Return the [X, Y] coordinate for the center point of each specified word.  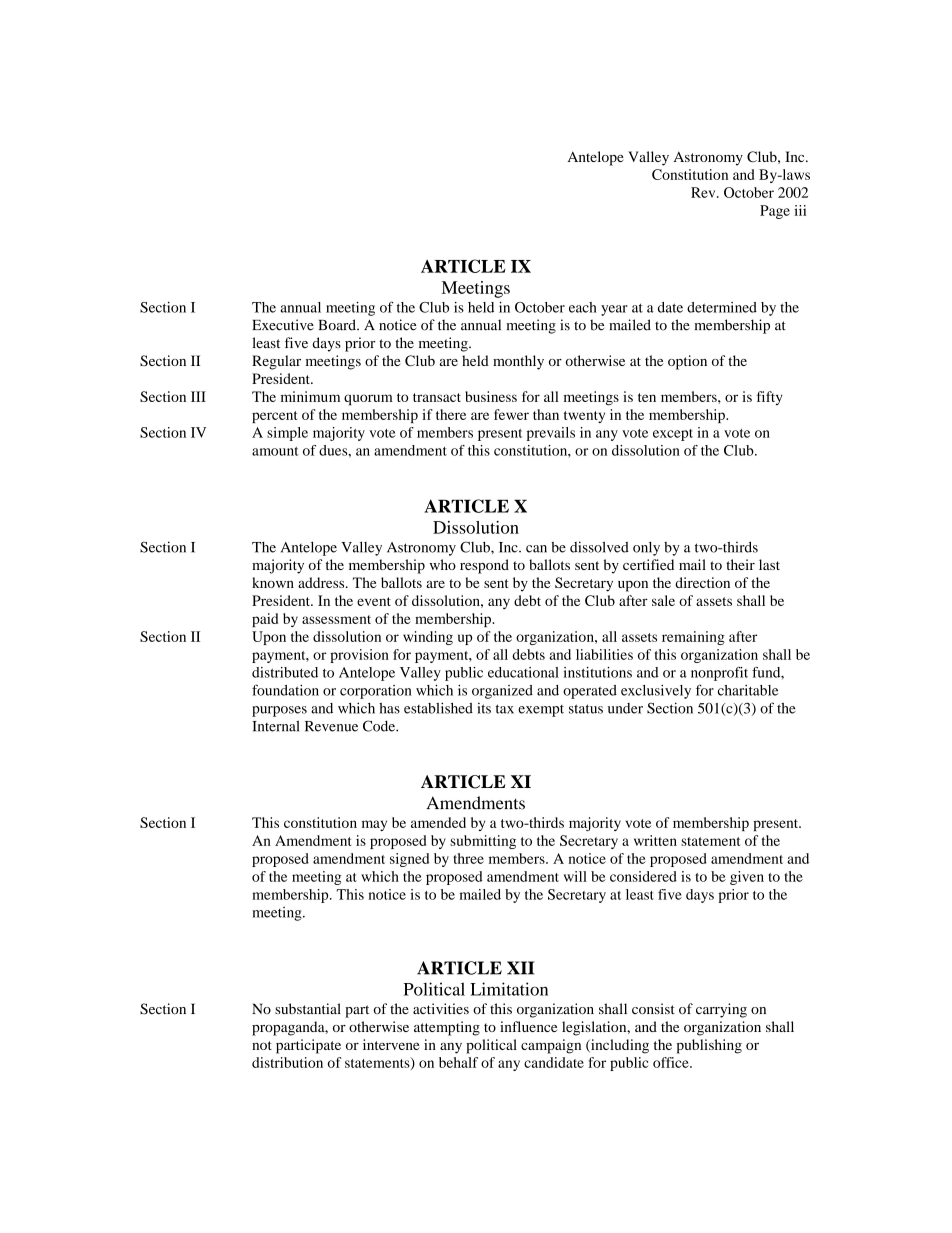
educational [523, 672]
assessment [336, 619]
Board [338, 325]
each [583, 307]
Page [775, 212]
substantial [308, 1008]
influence [528, 1026]
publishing [709, 1046]
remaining [693, 638]
